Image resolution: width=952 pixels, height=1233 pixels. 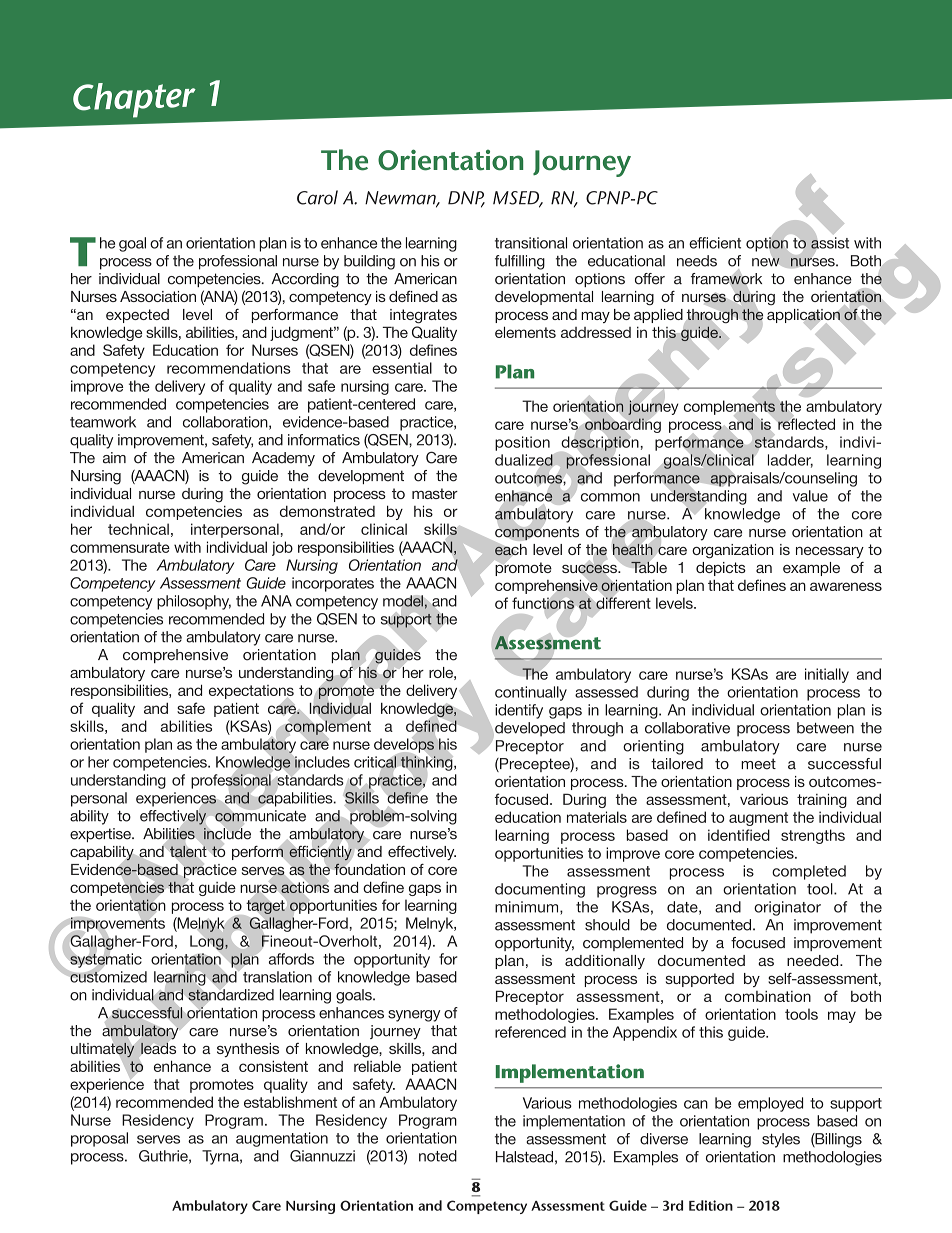 What do you see at coordinates (697, 261) in the screenshot?
I see `needs` at bounding box center [697, 261].
